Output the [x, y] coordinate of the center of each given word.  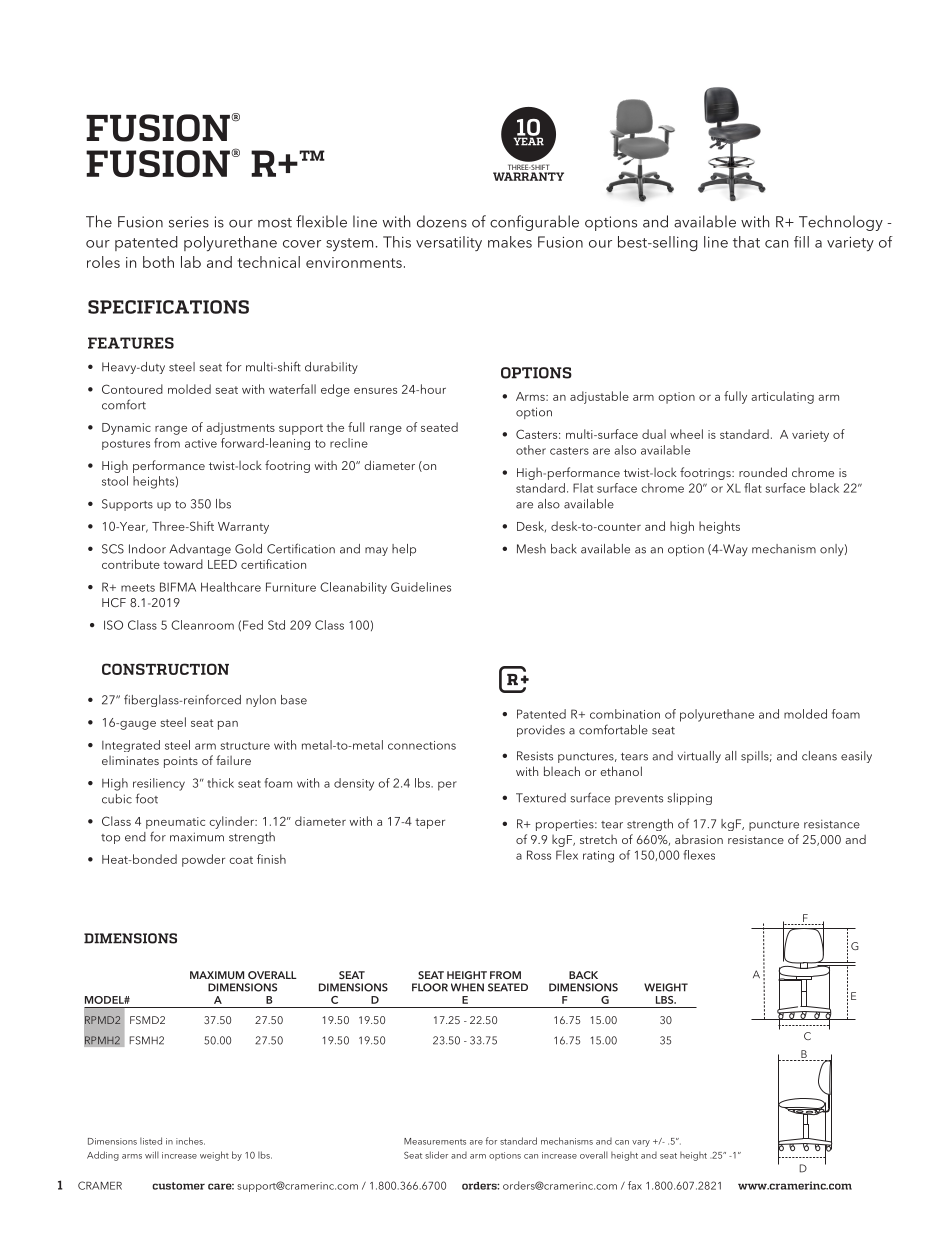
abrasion [699, 839]
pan [228, 725]
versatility [449, 243]
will [152, 1155]
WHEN [467, 987]
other [531, 450]
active [201, 443]
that [746, 242]
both [158, 262]
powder [203, 860]
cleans [819, 756]
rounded [763, 472]
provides [541, 731]
